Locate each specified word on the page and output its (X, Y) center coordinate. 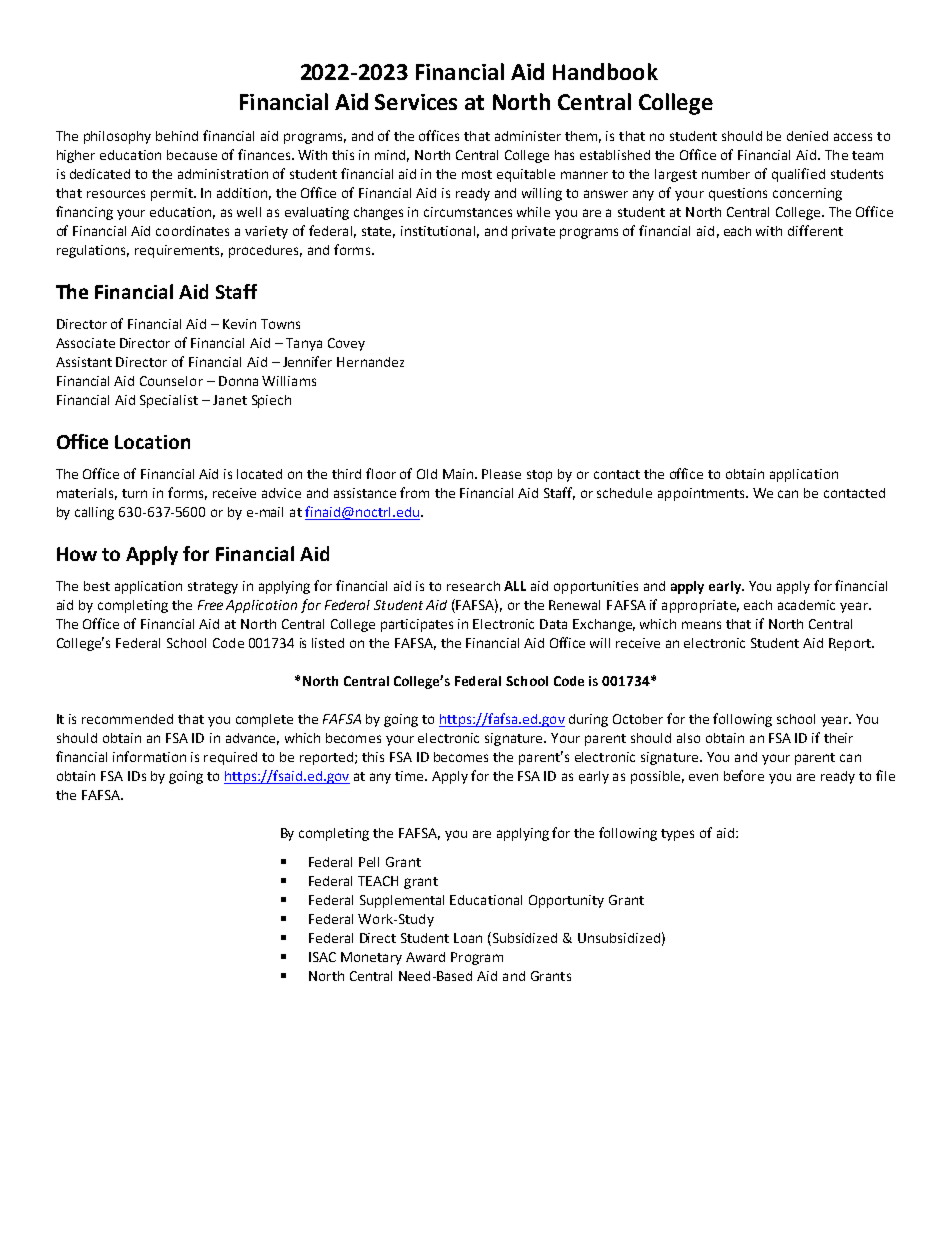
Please (501, 474)
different (815, 230)
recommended (127, 719)
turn (134, 493)
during (588, 720)
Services (416, 102)
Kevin (239, 324)
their (838, 738)
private (533, 232)
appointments (702, 494)
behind (177, 136)
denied (807, 136)
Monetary (371, 958)
